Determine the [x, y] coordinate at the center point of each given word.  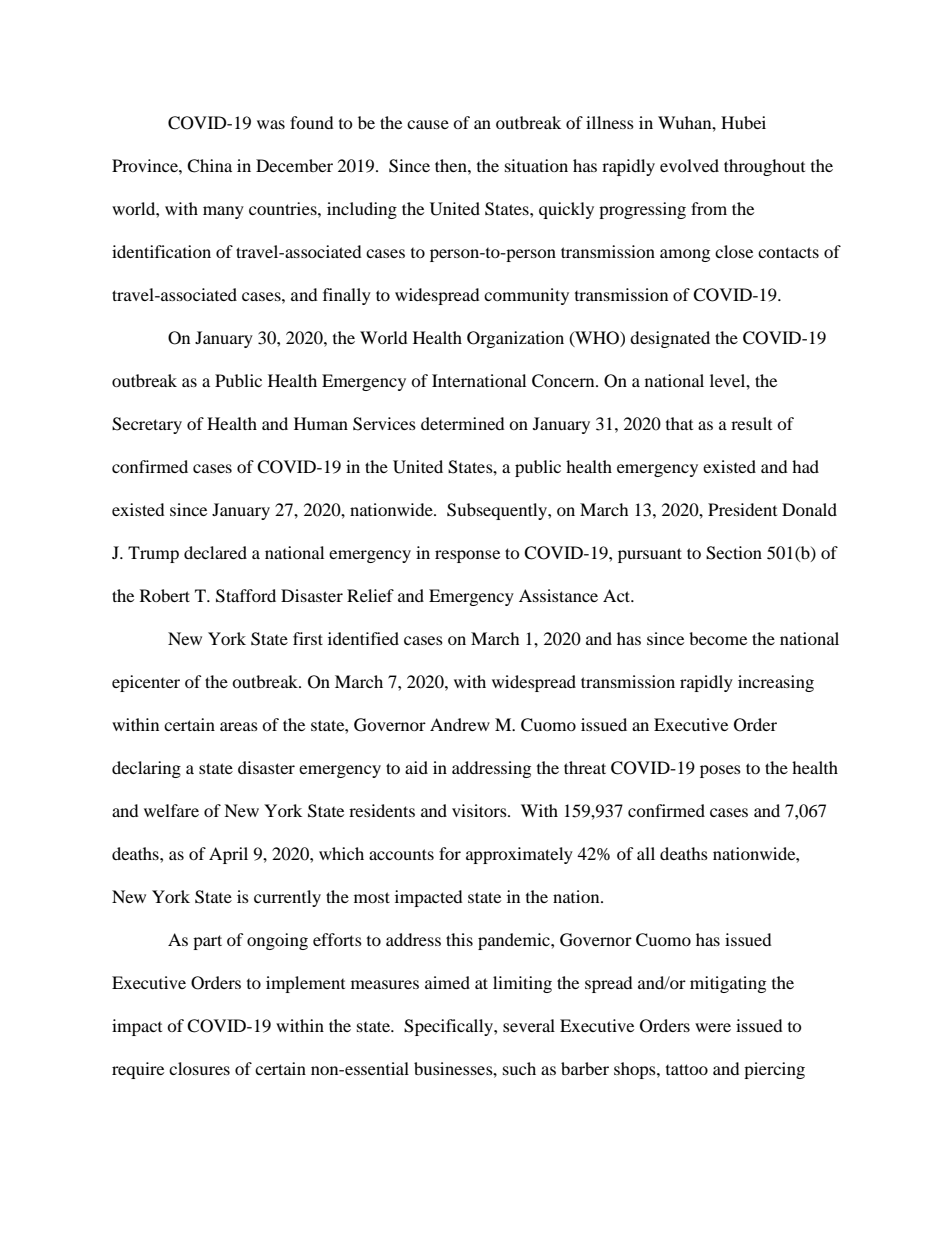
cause [428, 124]
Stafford [246, 596]
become [718, 638]
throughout [764, 167]
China [209, 166]
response [467, 556]
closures [199, 1068]
